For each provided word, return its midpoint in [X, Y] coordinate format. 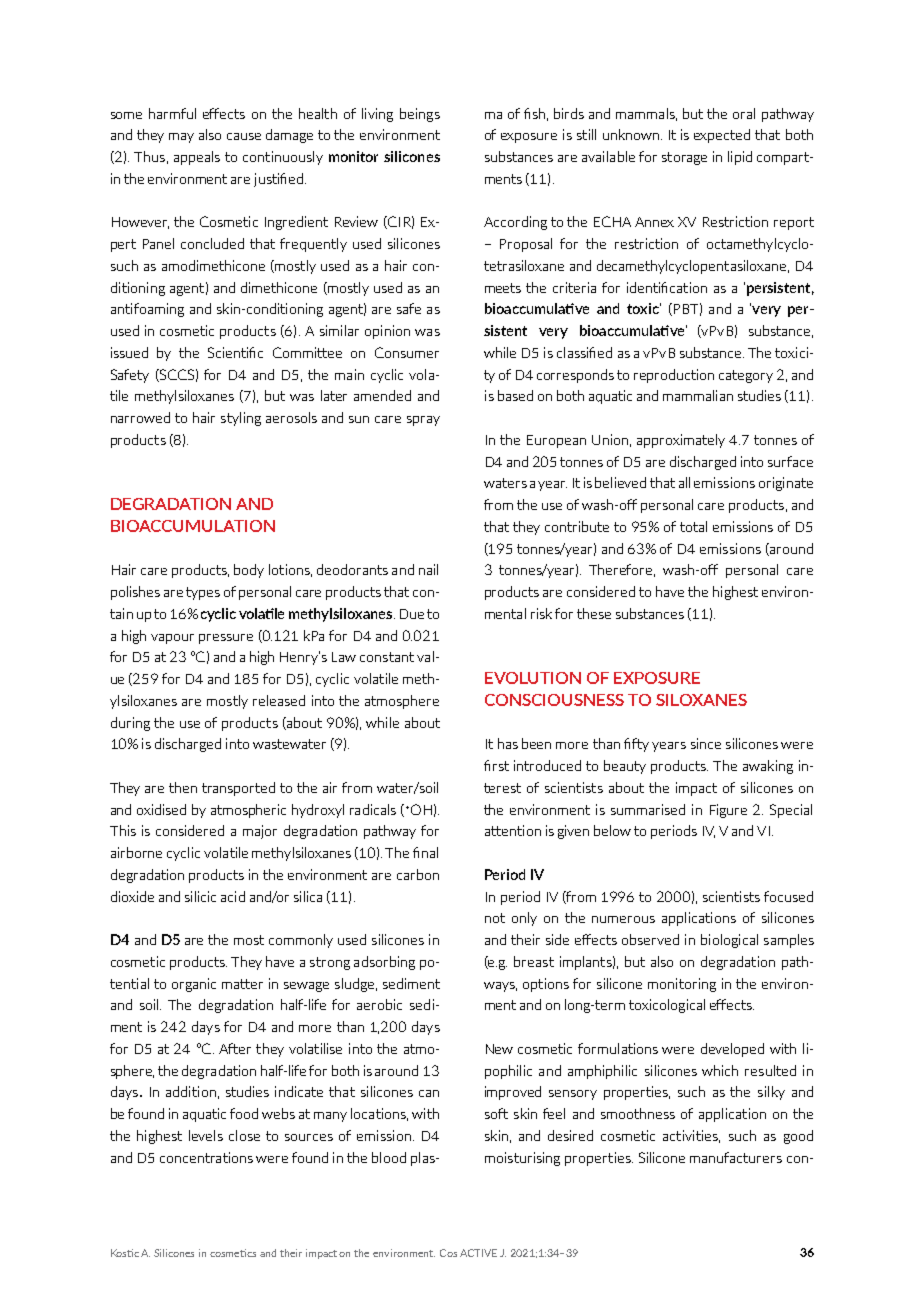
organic [194, 985]
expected [722, 136]
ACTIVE [478, 1253]
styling [241, 419]
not [495, 918]
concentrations [206, 1157]
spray [423, 421]
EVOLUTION [533, 678]
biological [729, 941]
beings [420, 115]
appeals [197, 158]
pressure [226, 639]
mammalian [698, 395]
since [706, 743]
